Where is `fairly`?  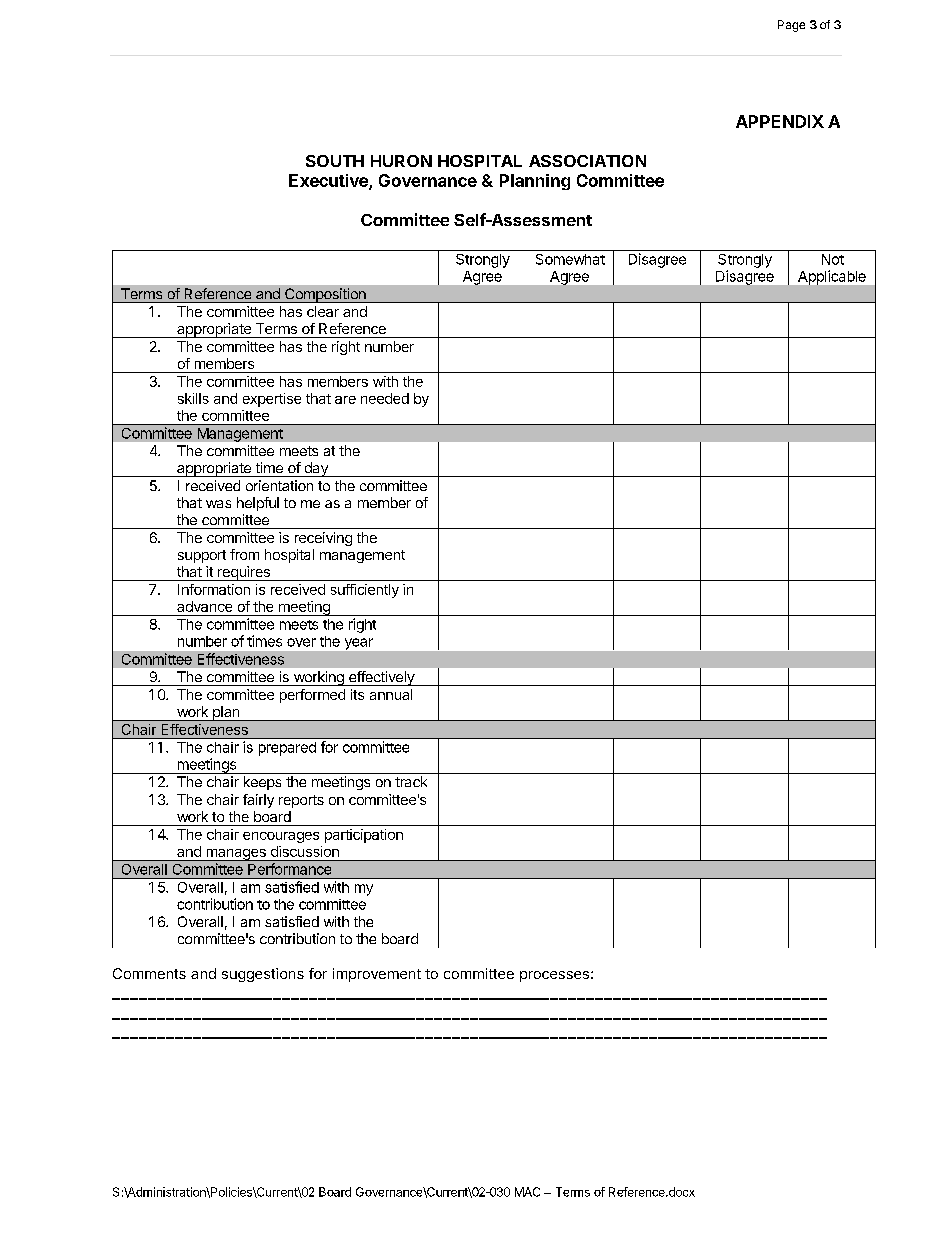
fairly is located at coordinates (258, 801).
